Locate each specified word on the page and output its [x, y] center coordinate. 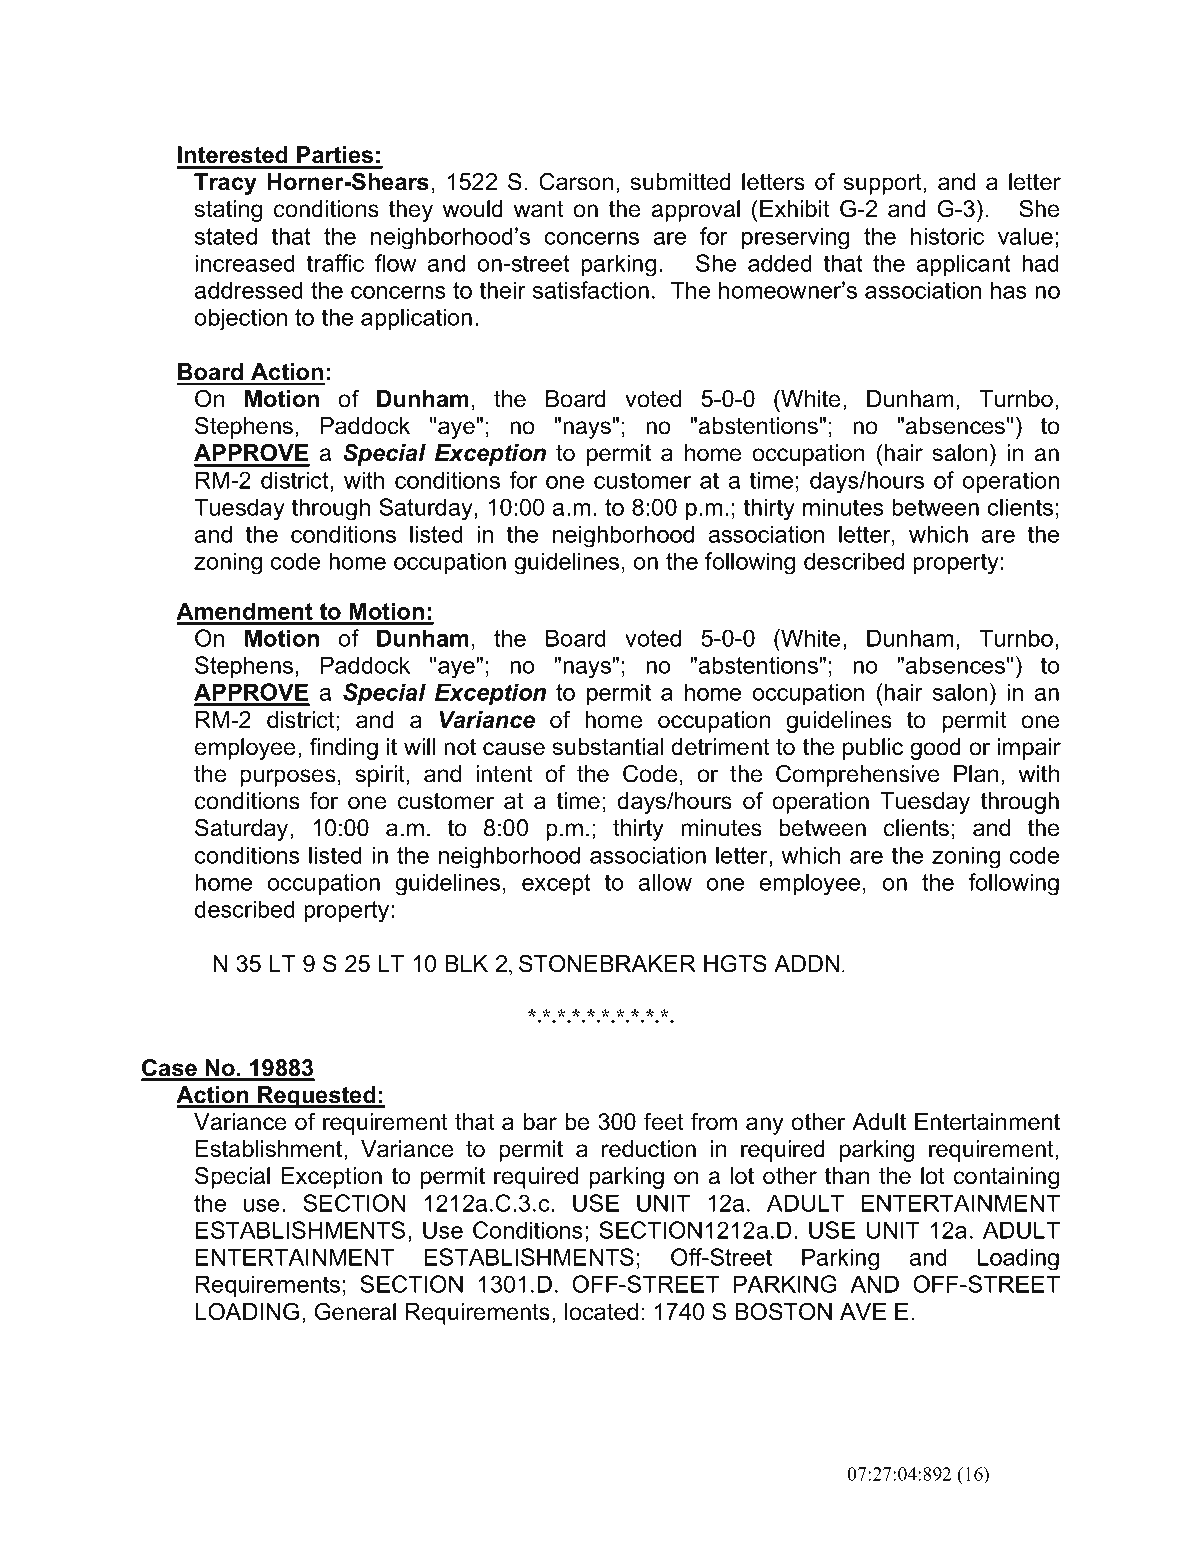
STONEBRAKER [607, 964]
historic [947, 236]
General [355, 1312]
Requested [317, 1097]
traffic [335, 263]
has [1009, 290]
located [601, 1312]
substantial [608, 747]
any [765, 1126]
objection [240, 319]
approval [696, 211]
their [503, 290]
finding [343, 749]
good [935, 749]
